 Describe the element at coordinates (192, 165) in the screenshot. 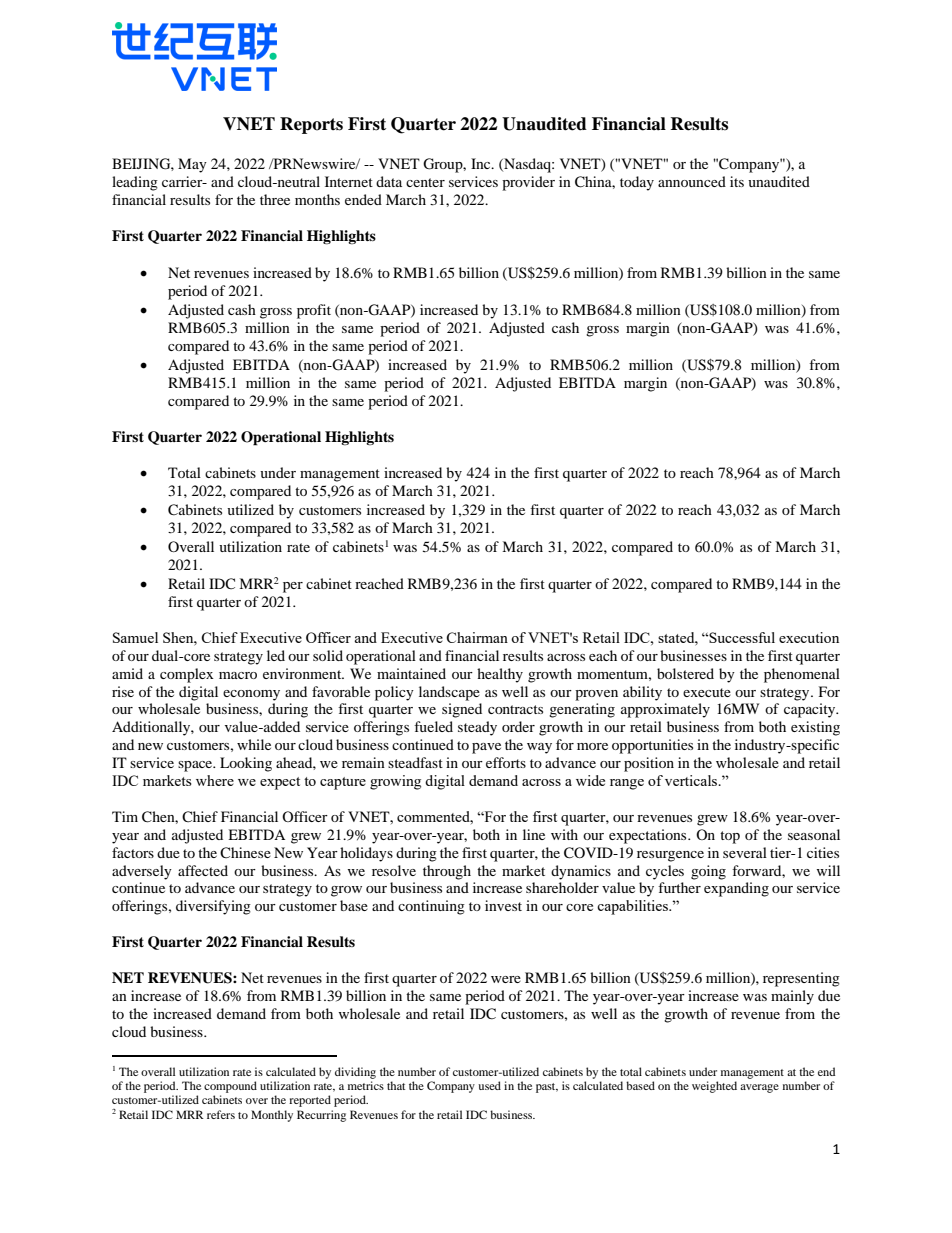

I see `May` at that location.
